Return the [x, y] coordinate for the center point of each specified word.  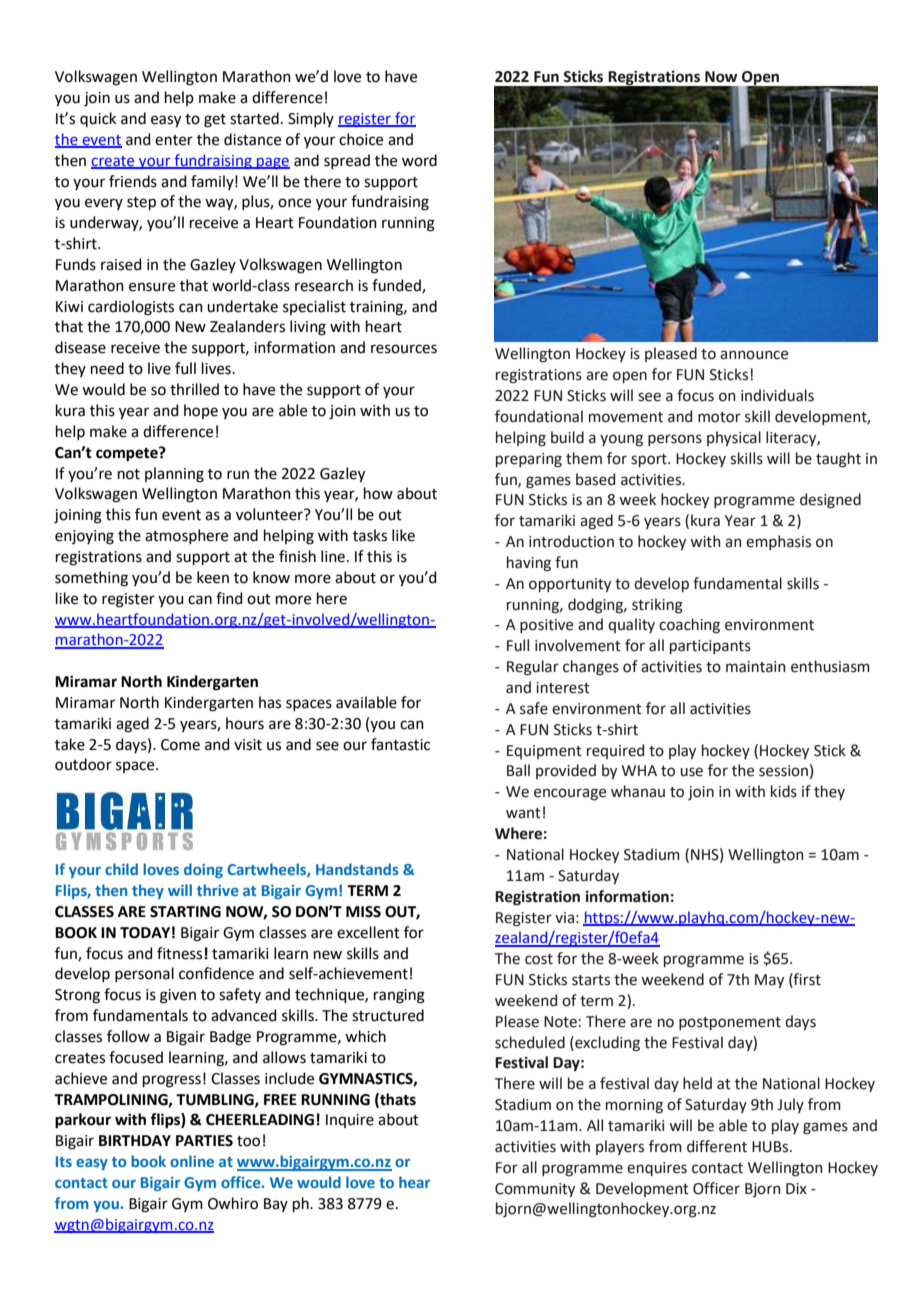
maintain [756, 667]
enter [174, 140]
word [419, 160]
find [229, 598]
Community [535, 1190]
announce [754, 355]
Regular [533, 668]
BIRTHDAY [135, 1140]
